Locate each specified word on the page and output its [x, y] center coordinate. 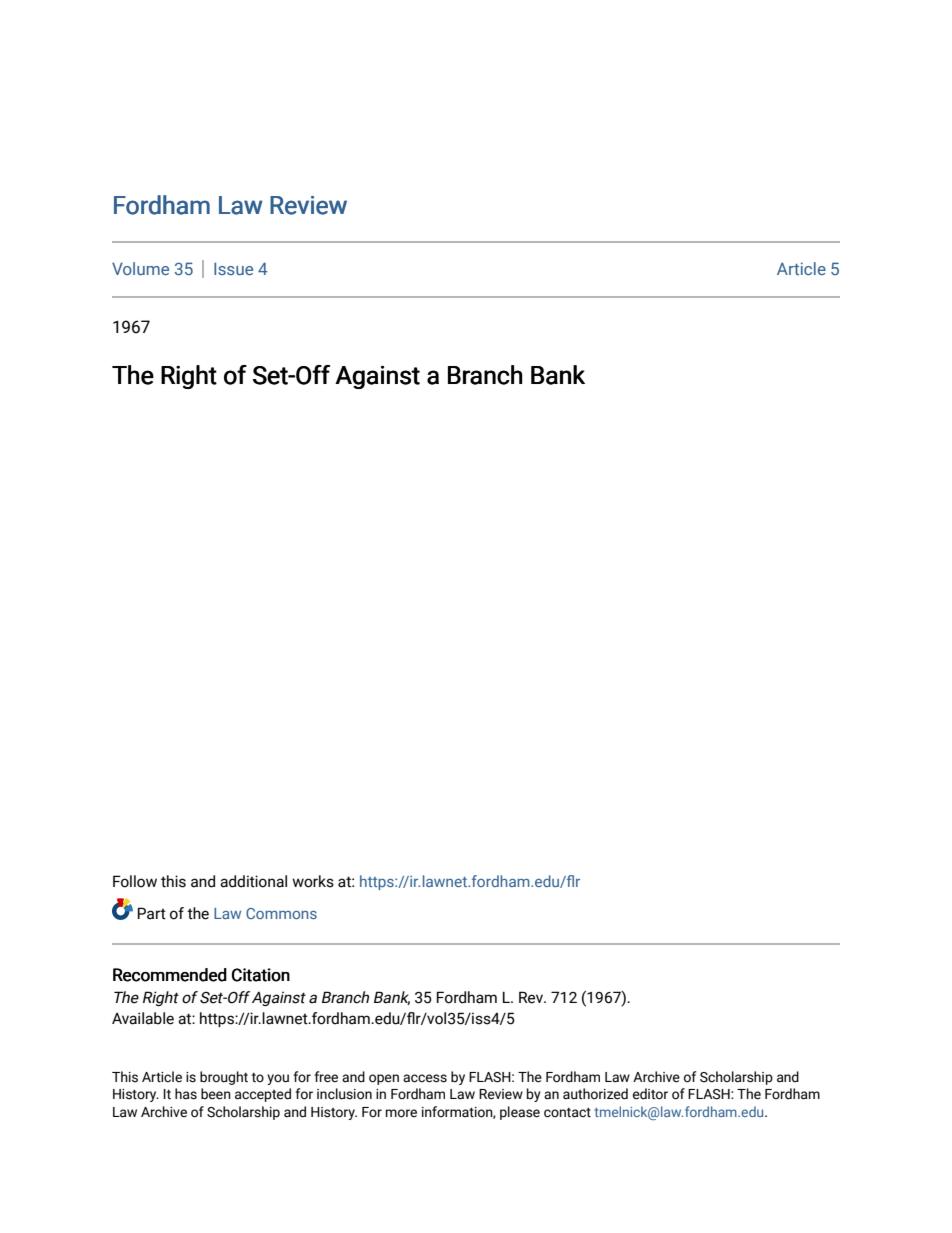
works [313, 881]
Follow [135, 881]
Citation [261, 975]
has [186, 1094]
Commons [281, 913]
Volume [140, 268]
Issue [233, 268]
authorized [595, 1094]
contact [567, 1113]
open [384, 1079]
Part [152, 913]
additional [253, 881]
